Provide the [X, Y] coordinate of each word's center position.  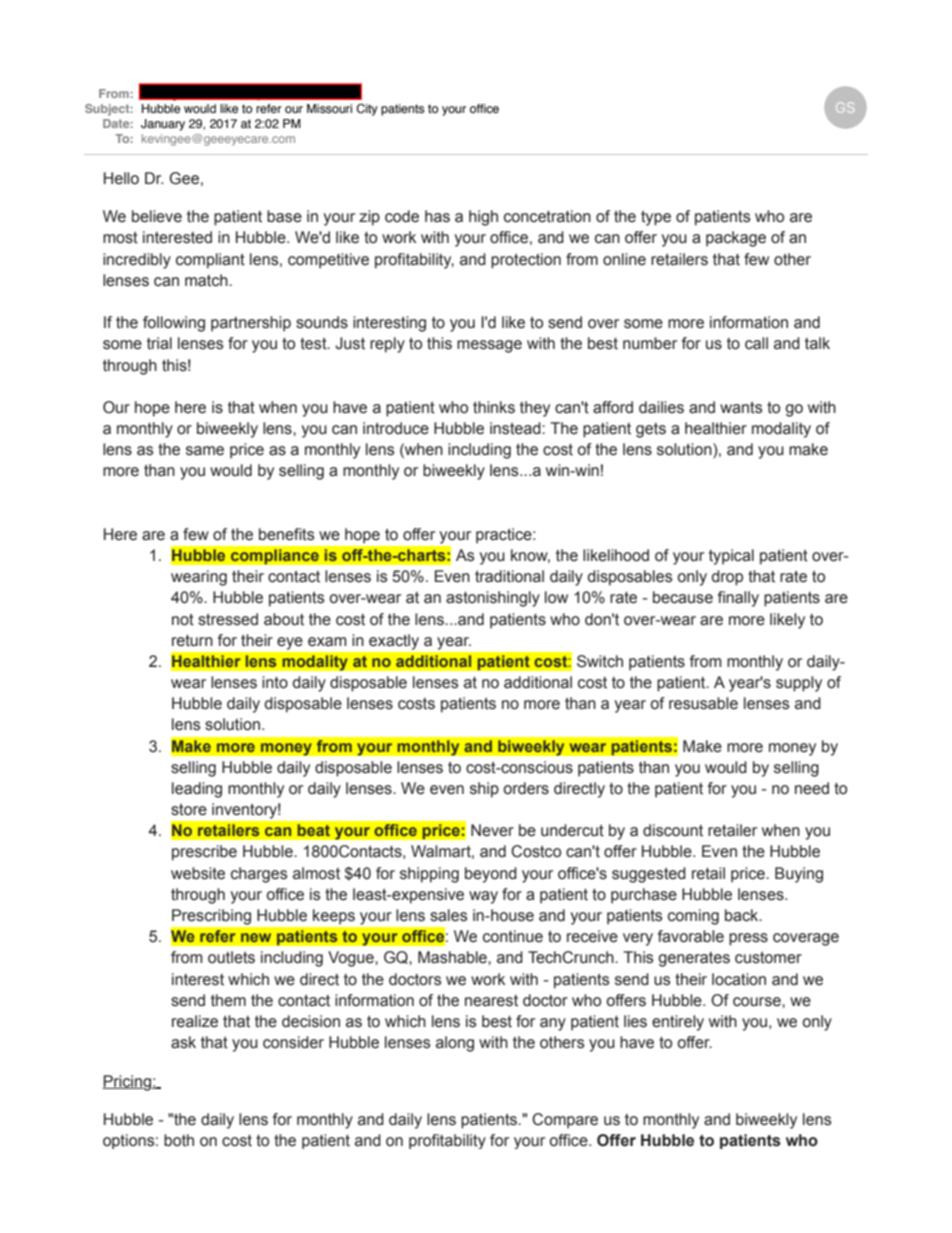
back [743, 915]
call [756, 343]
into [275, 682]
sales [449, 915]
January [163, 125]
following [174, 324]
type [656, 218]
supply [799, 684]
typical [731, 557]
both [179, 1140]
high [483, 218]
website [198, 873]
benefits [287, 534]
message [489, 346]
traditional [509, 576]
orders [526, 788]
